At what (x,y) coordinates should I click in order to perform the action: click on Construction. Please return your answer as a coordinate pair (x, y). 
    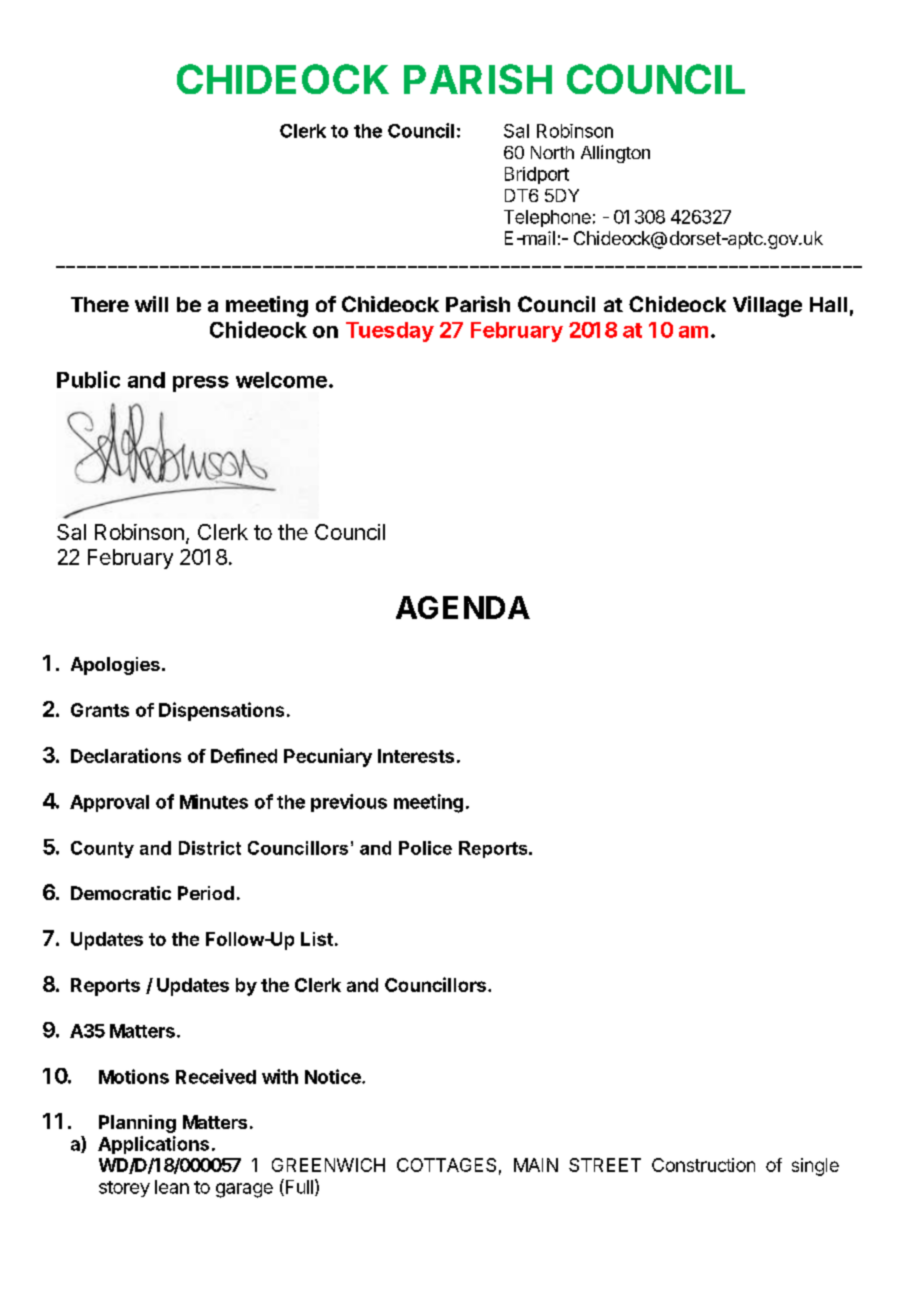
    Looking at the image, I should click on (703, 1165).
